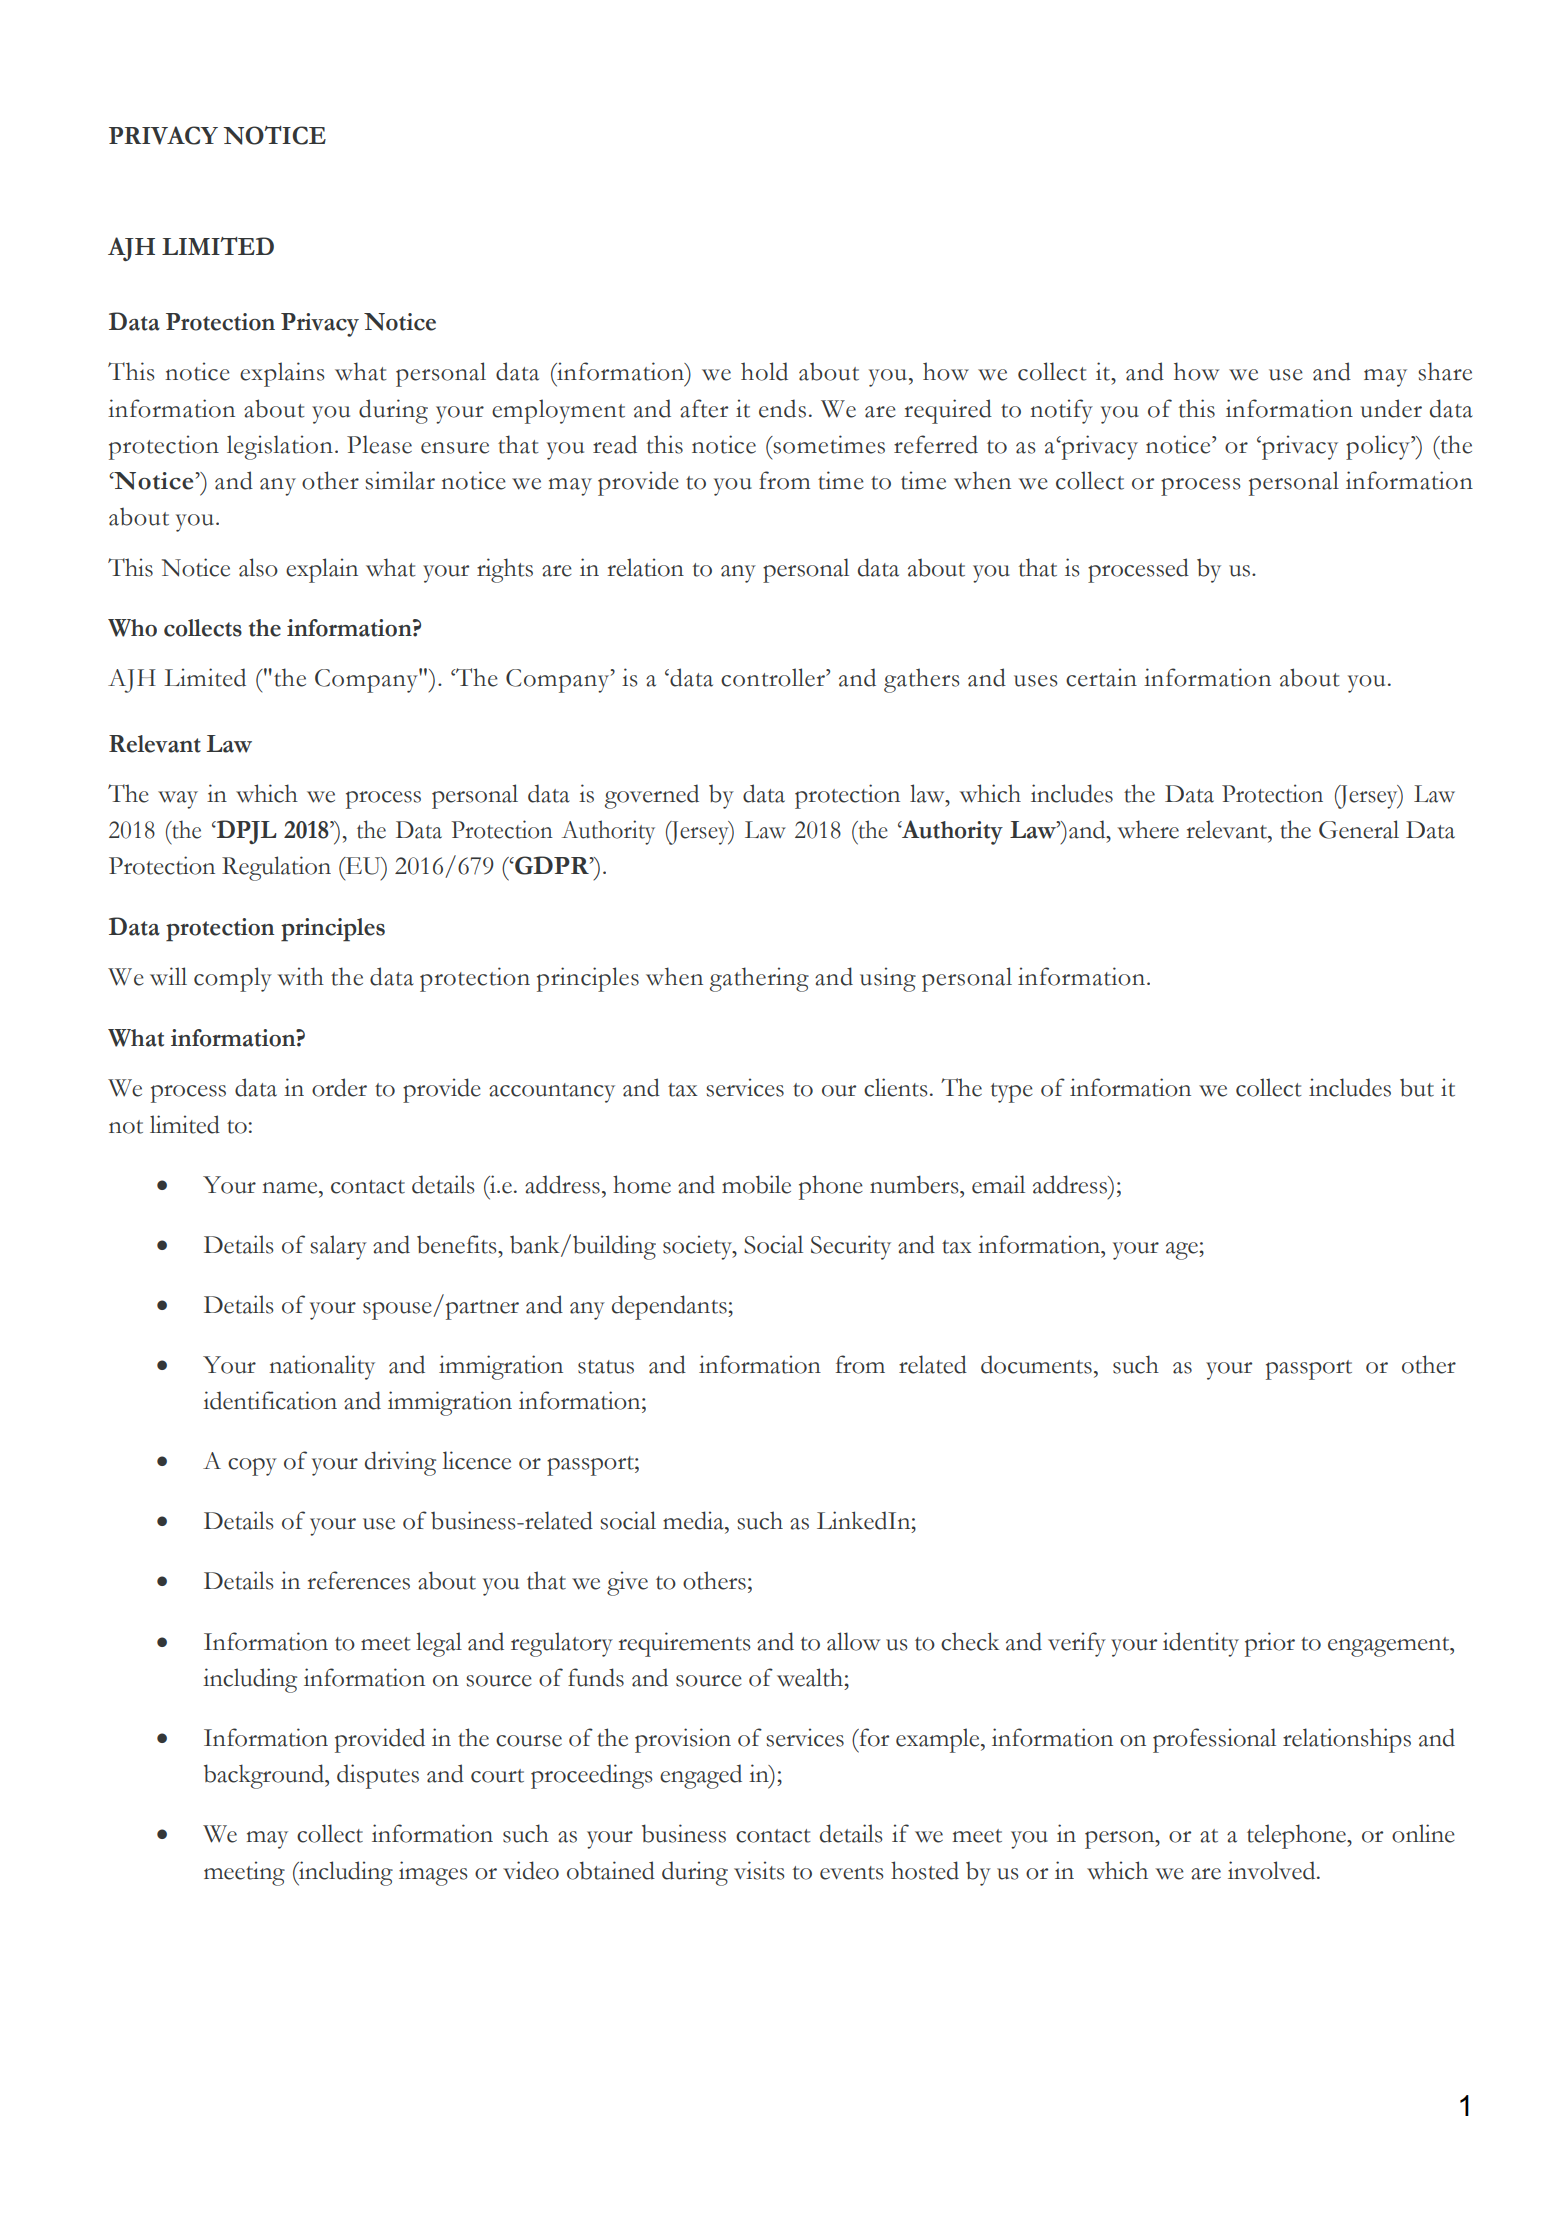  Describe the element at coordinates (1036, 1364) in the screenshot. I see `documents` at that location.
